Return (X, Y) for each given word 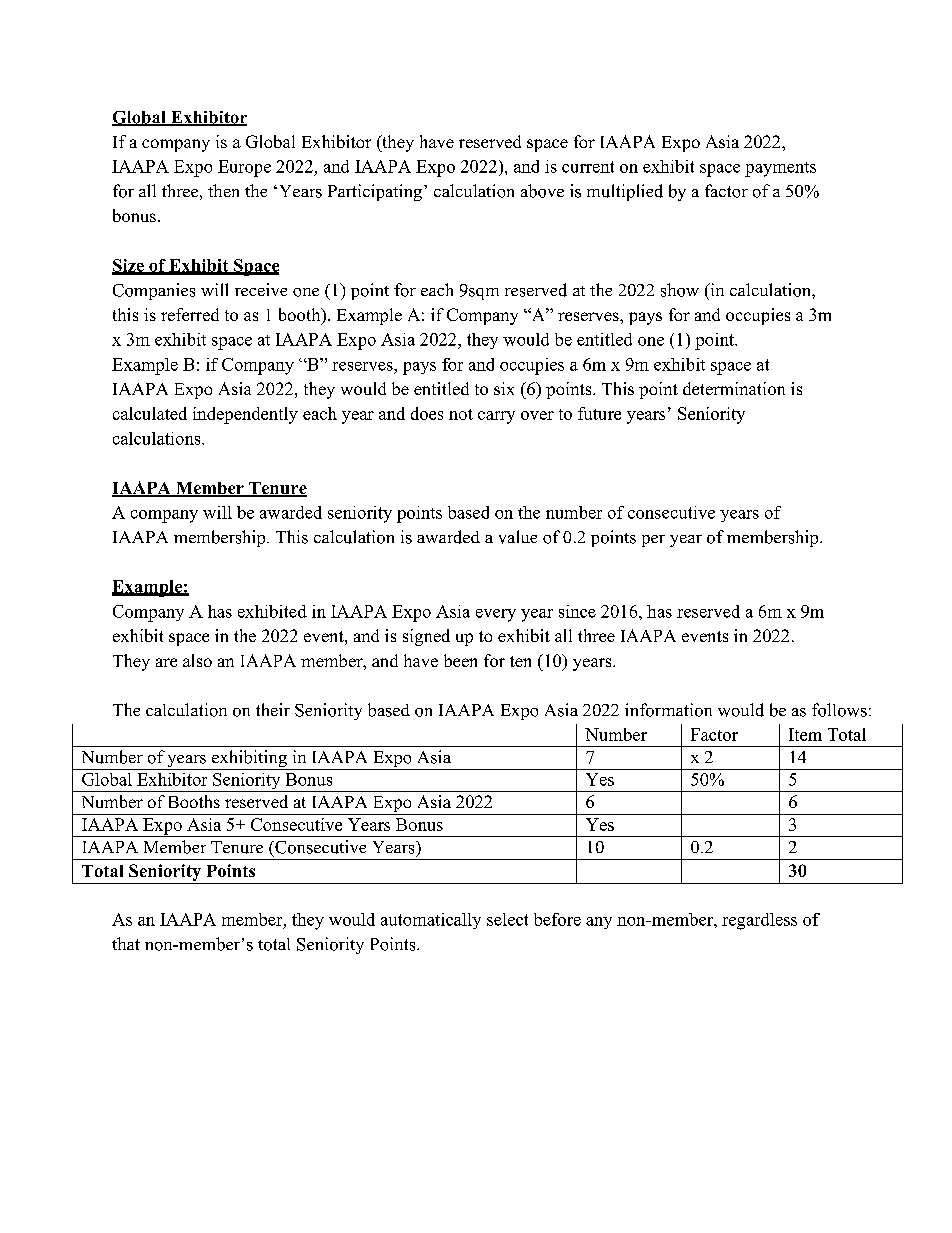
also (197, 660)
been (460, 660)
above (542, 191)
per (653, 541)
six (504, 388)
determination (734, 388)
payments (780, 169)
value (518, 537)
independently (245, 415)
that (126, 943)
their (273, 709)
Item (805, 734)
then (223, 190)
